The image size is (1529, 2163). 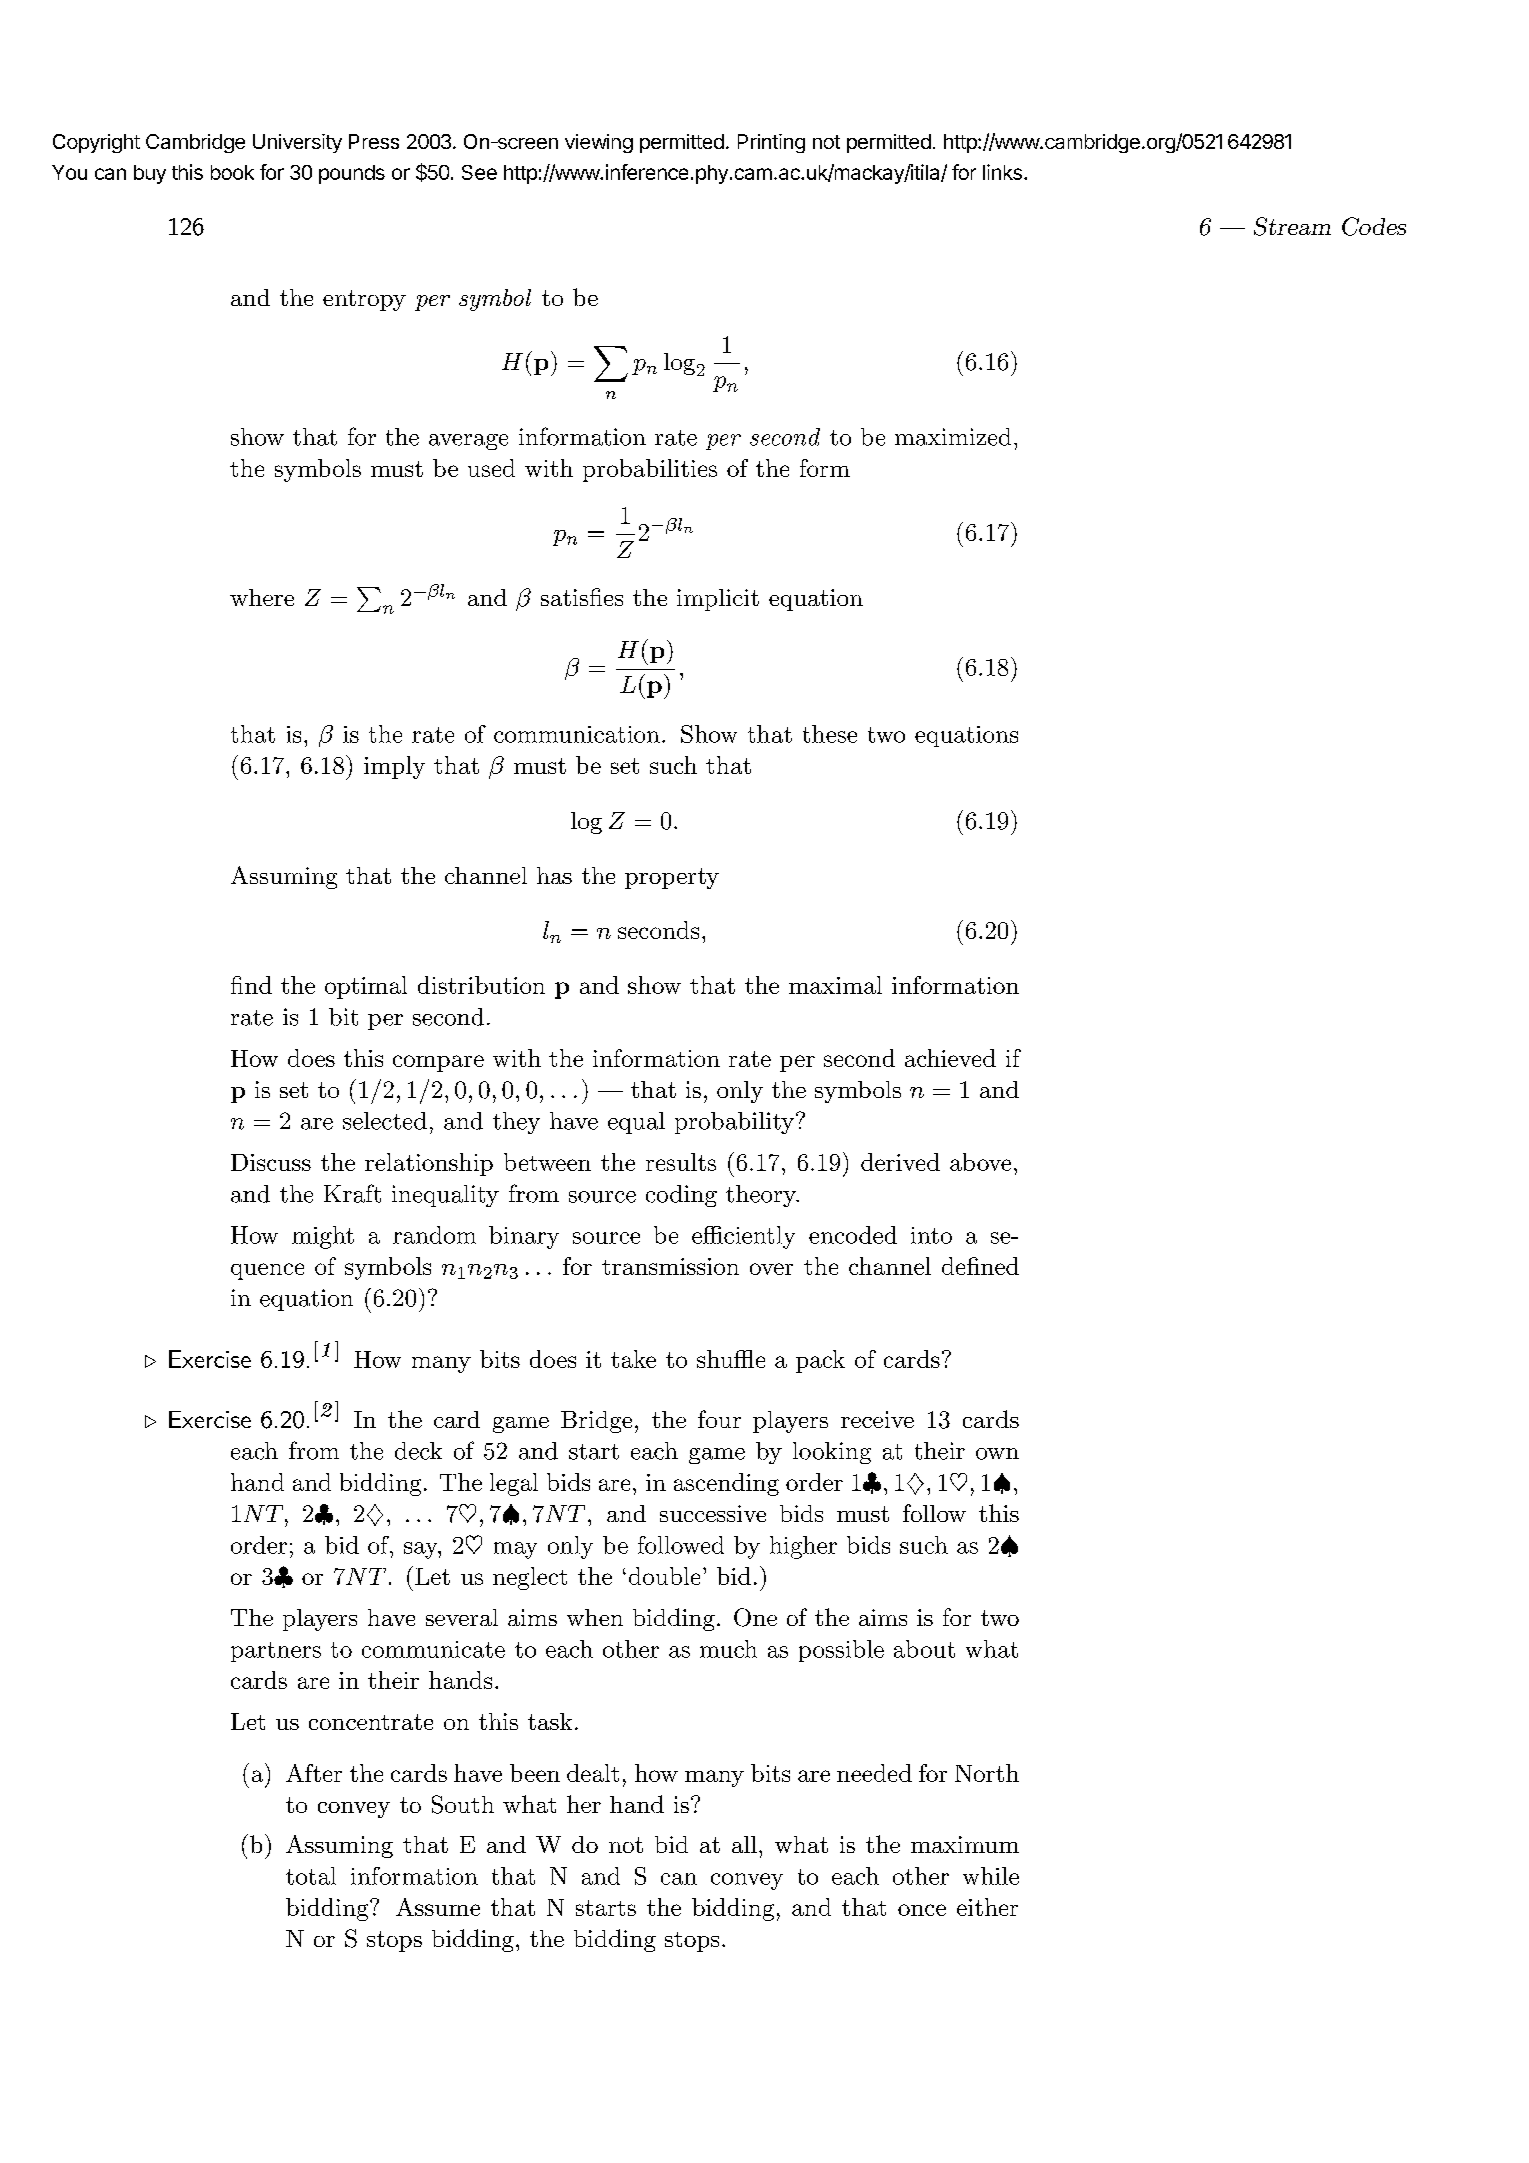 I want to click on Stream, so click(x=1292, y=226).
